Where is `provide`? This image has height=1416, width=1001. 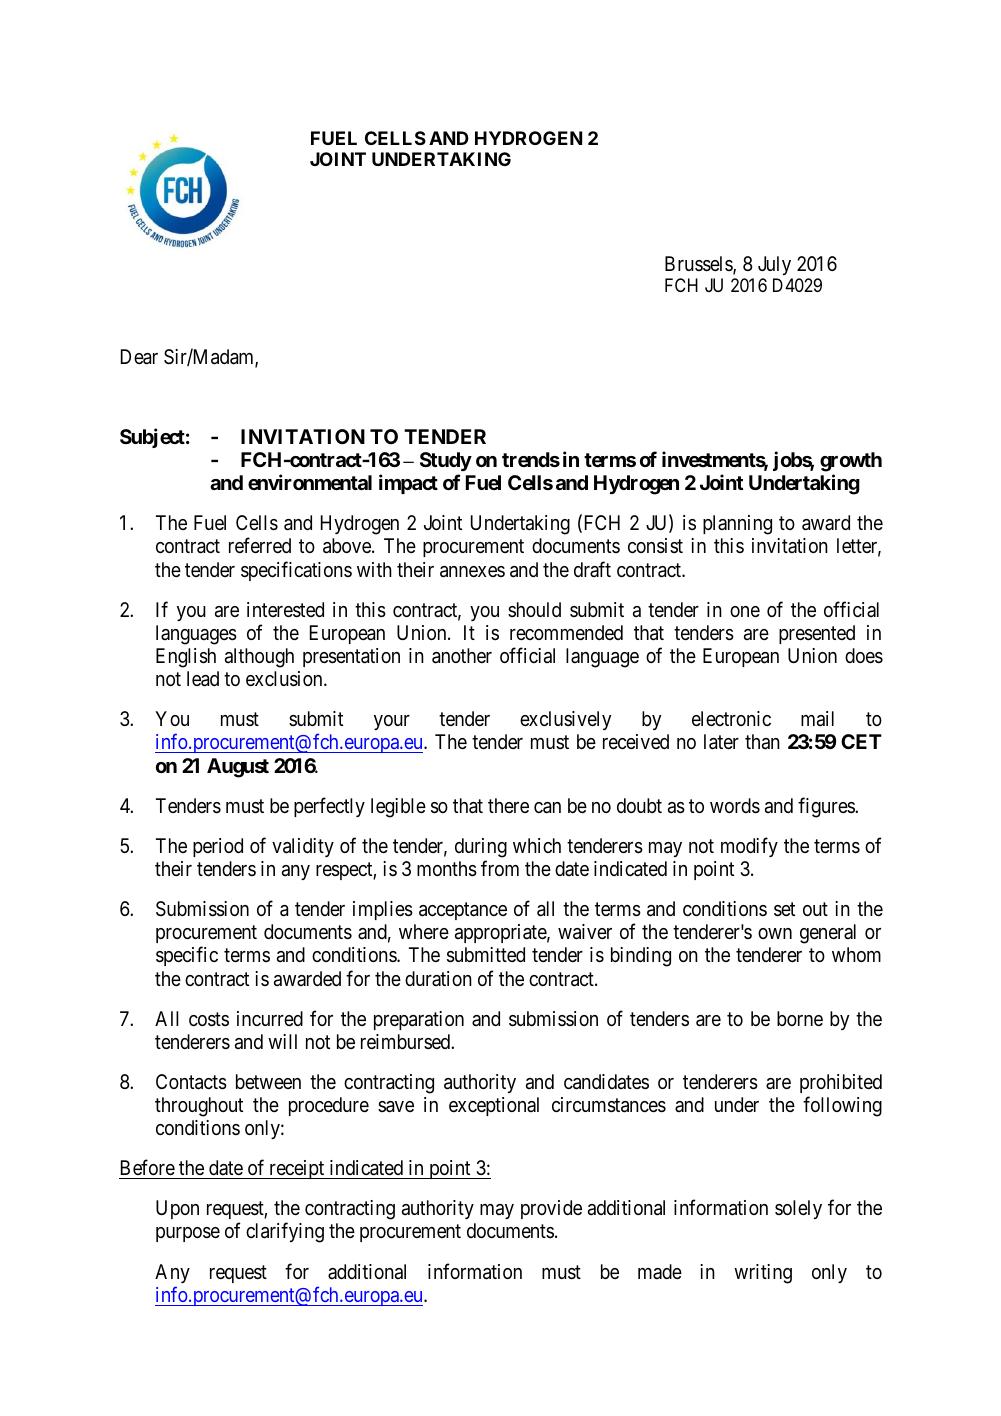 provide is located at coordinates (551, 1209).
